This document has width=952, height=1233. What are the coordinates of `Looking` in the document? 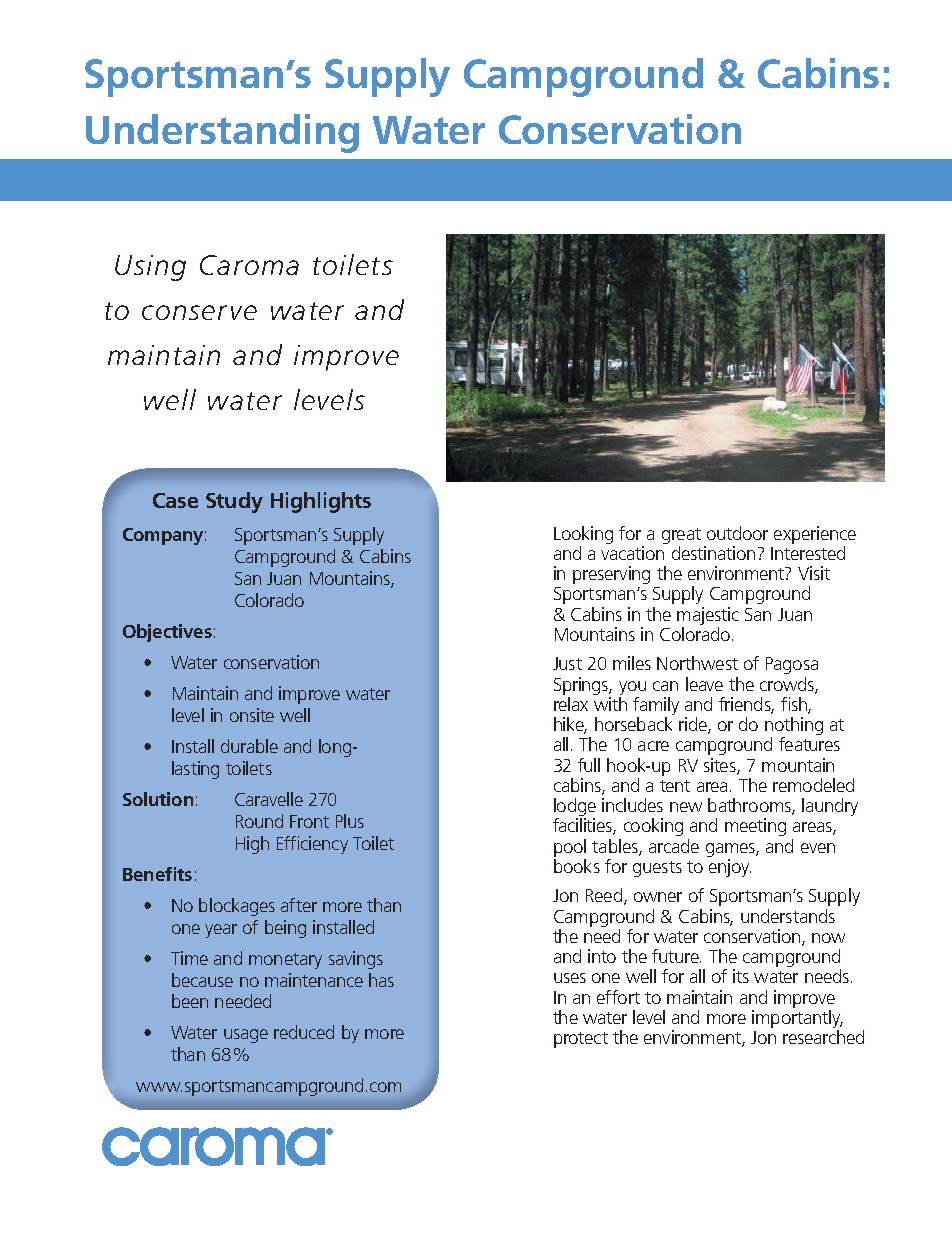 It's located at (583, 536).
